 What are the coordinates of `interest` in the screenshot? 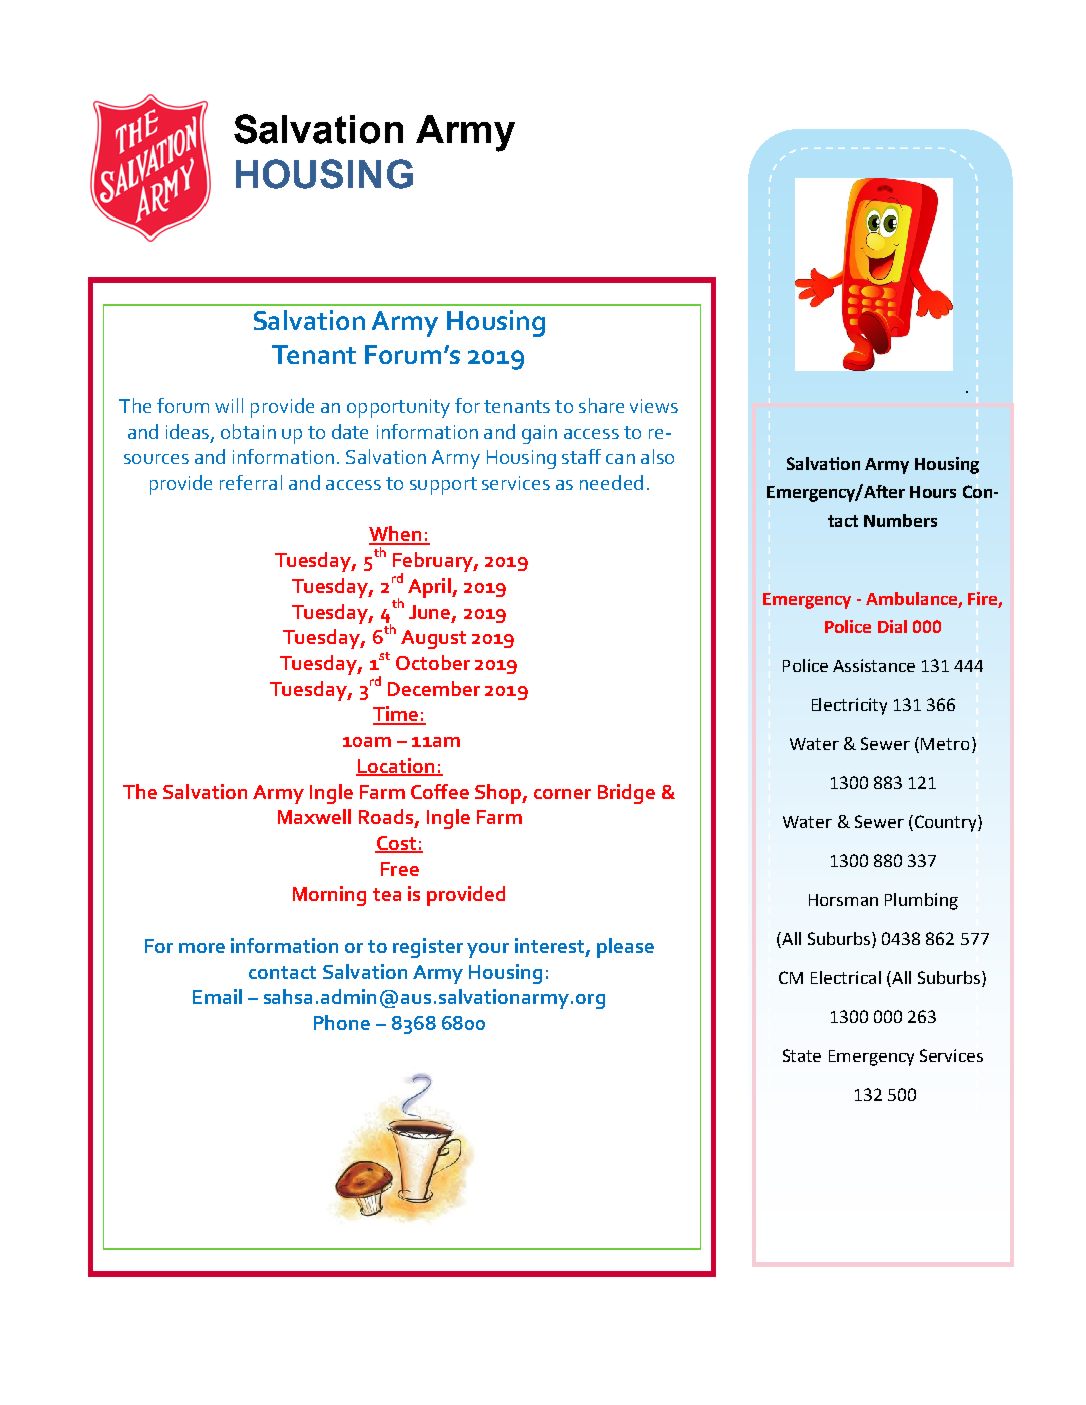 It's located at (551, 946).
